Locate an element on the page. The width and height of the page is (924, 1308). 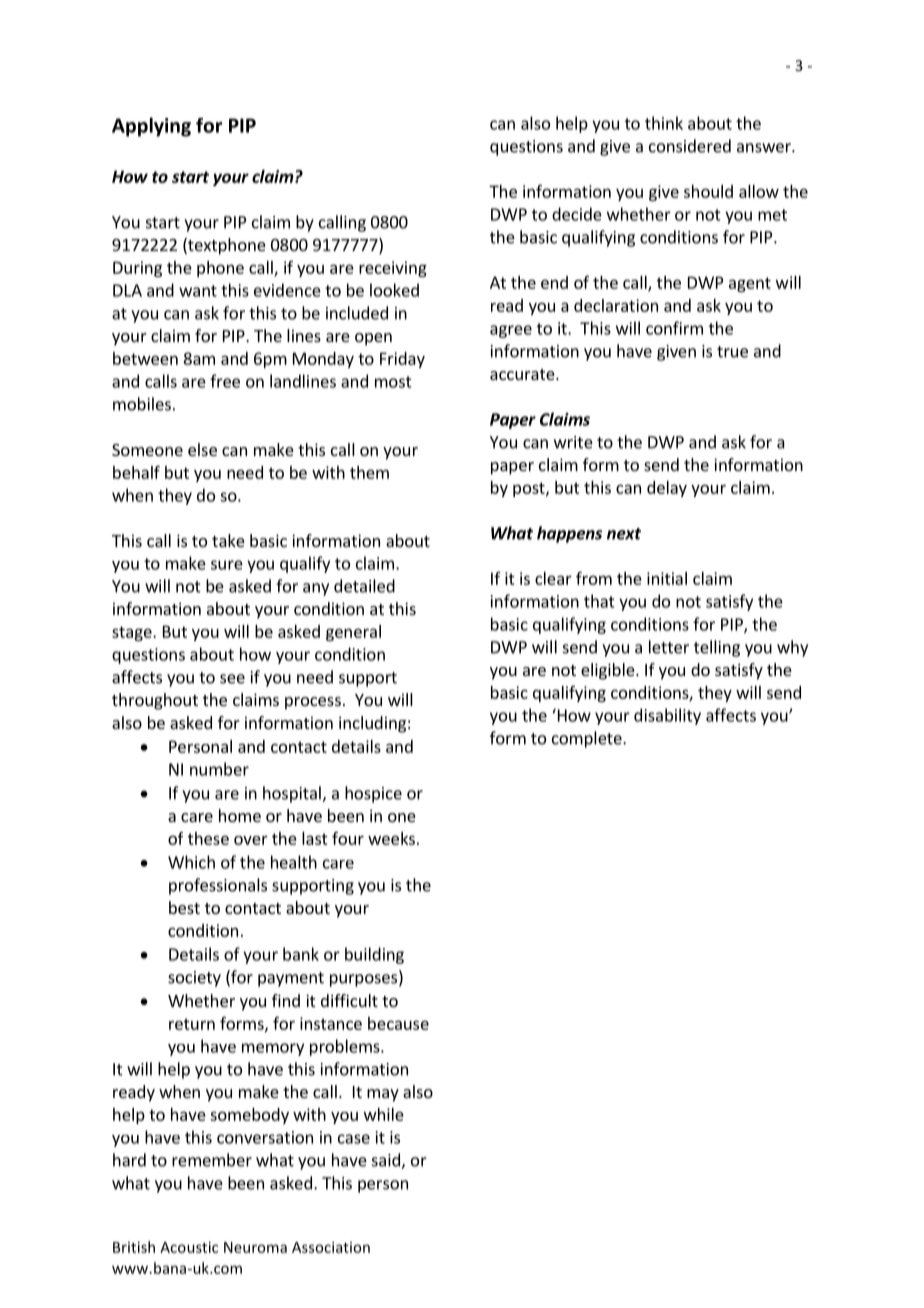
decide is located at coordinates (577, 214).
